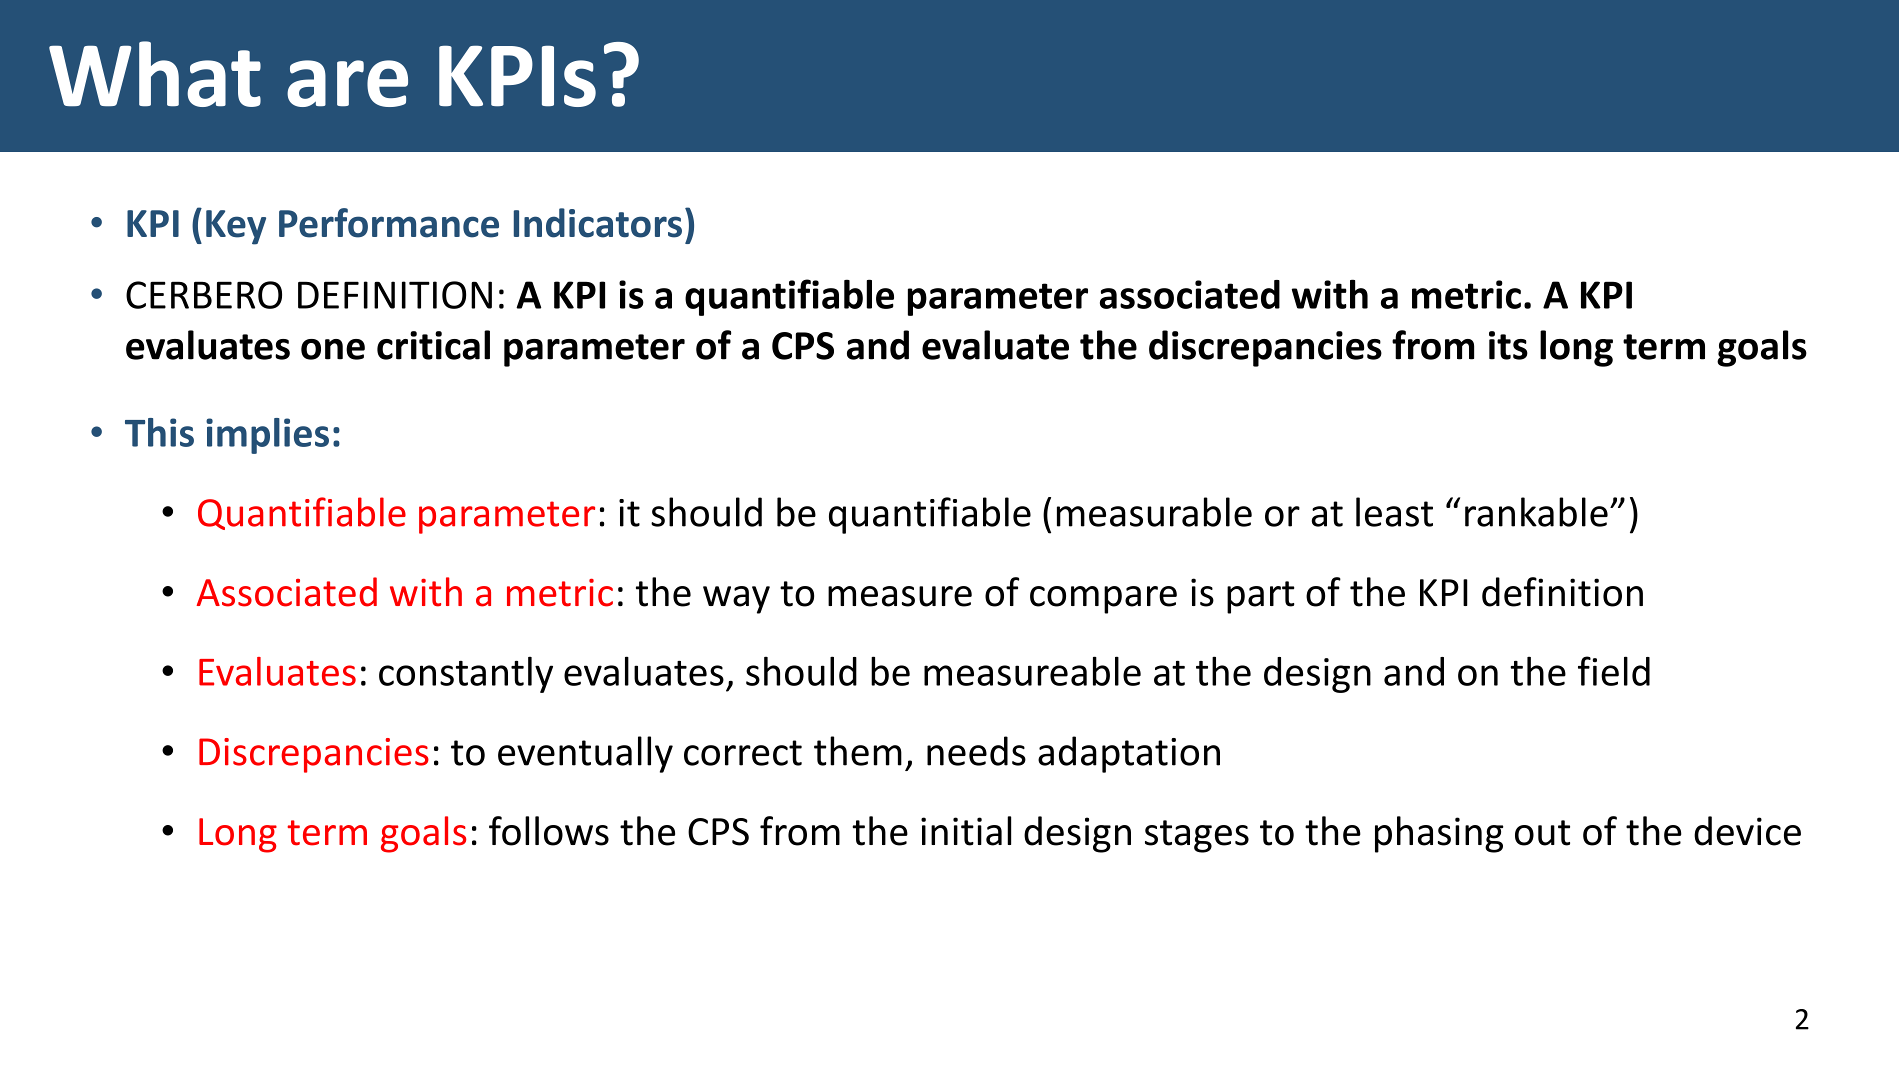  What do you see at coordinates (966, 831) in the image?
I see `initial` at bounding box center [966, 831].
